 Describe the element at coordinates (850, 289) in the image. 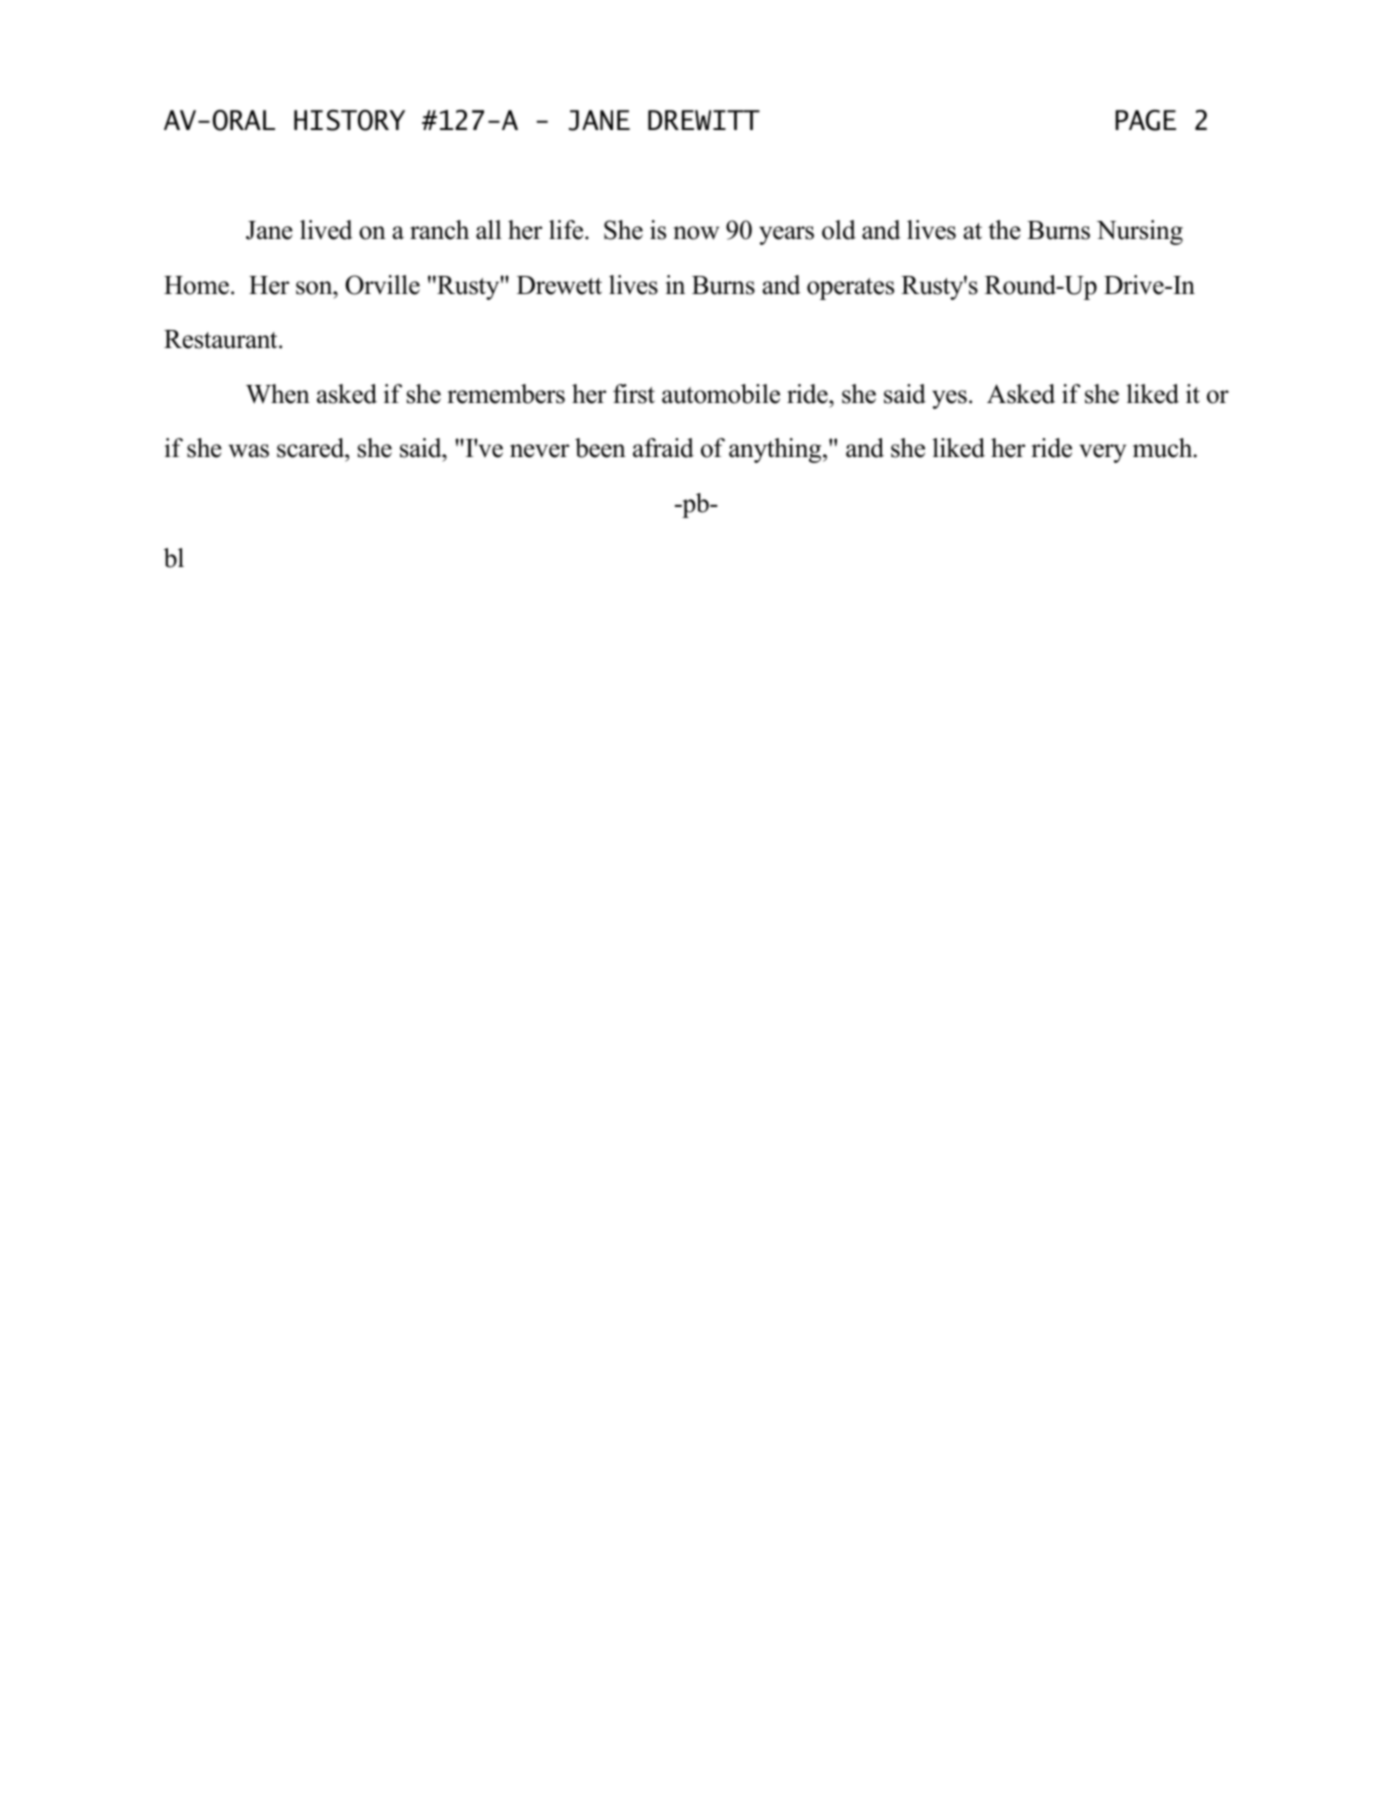

I see `operates` at that location.
